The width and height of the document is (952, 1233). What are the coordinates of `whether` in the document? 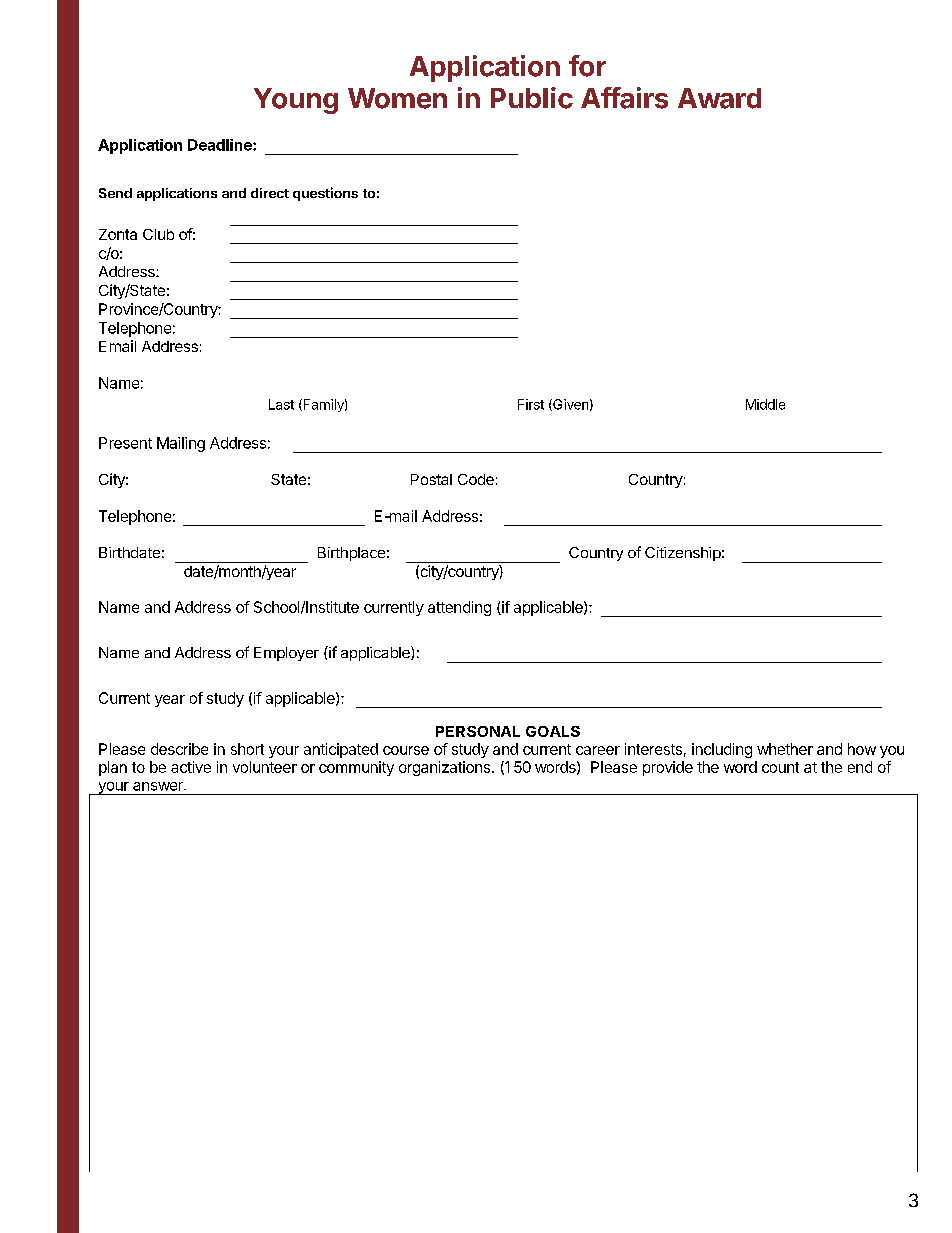 It's located at (785, 749).
